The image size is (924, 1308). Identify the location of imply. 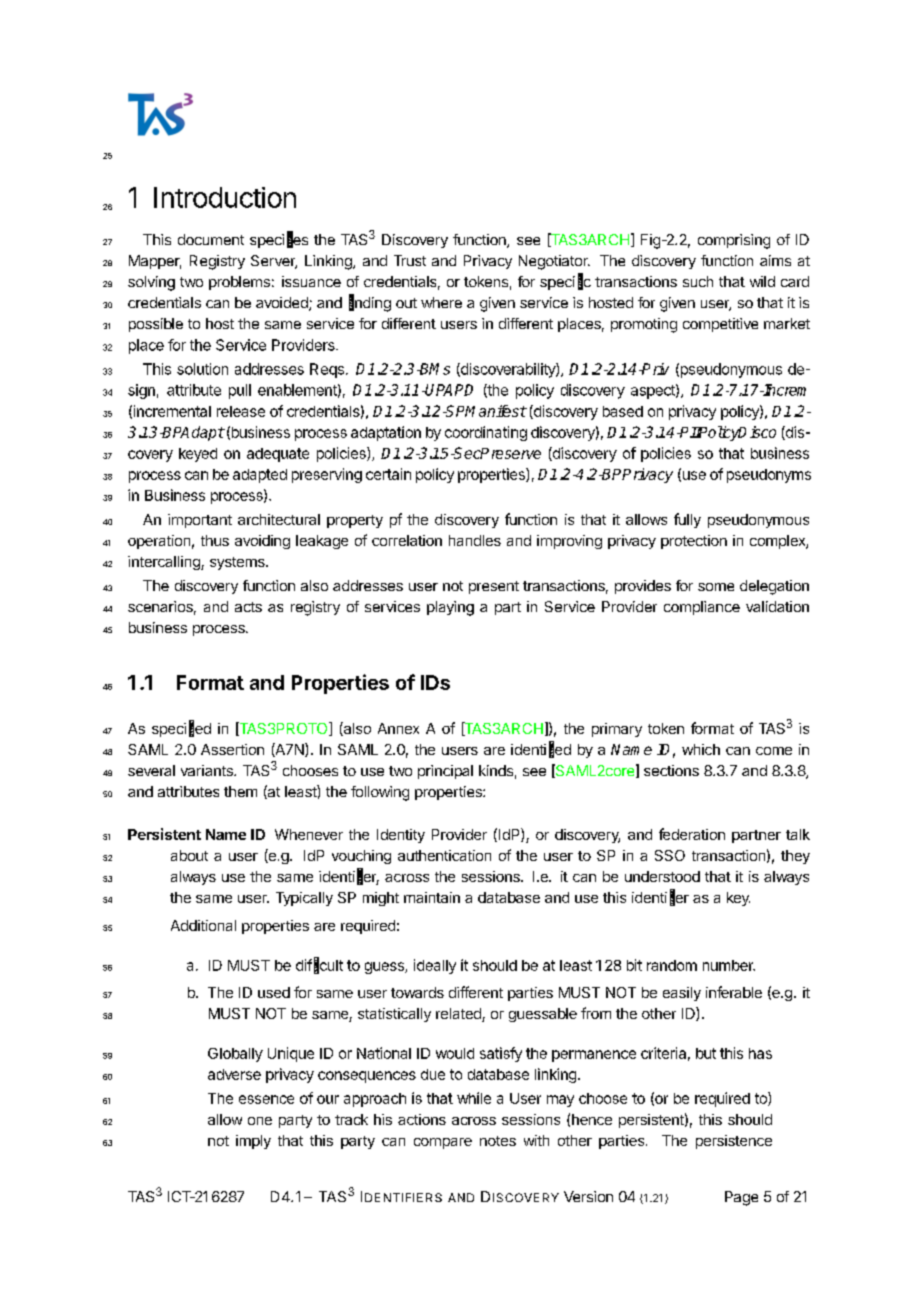
(253, 1142).
